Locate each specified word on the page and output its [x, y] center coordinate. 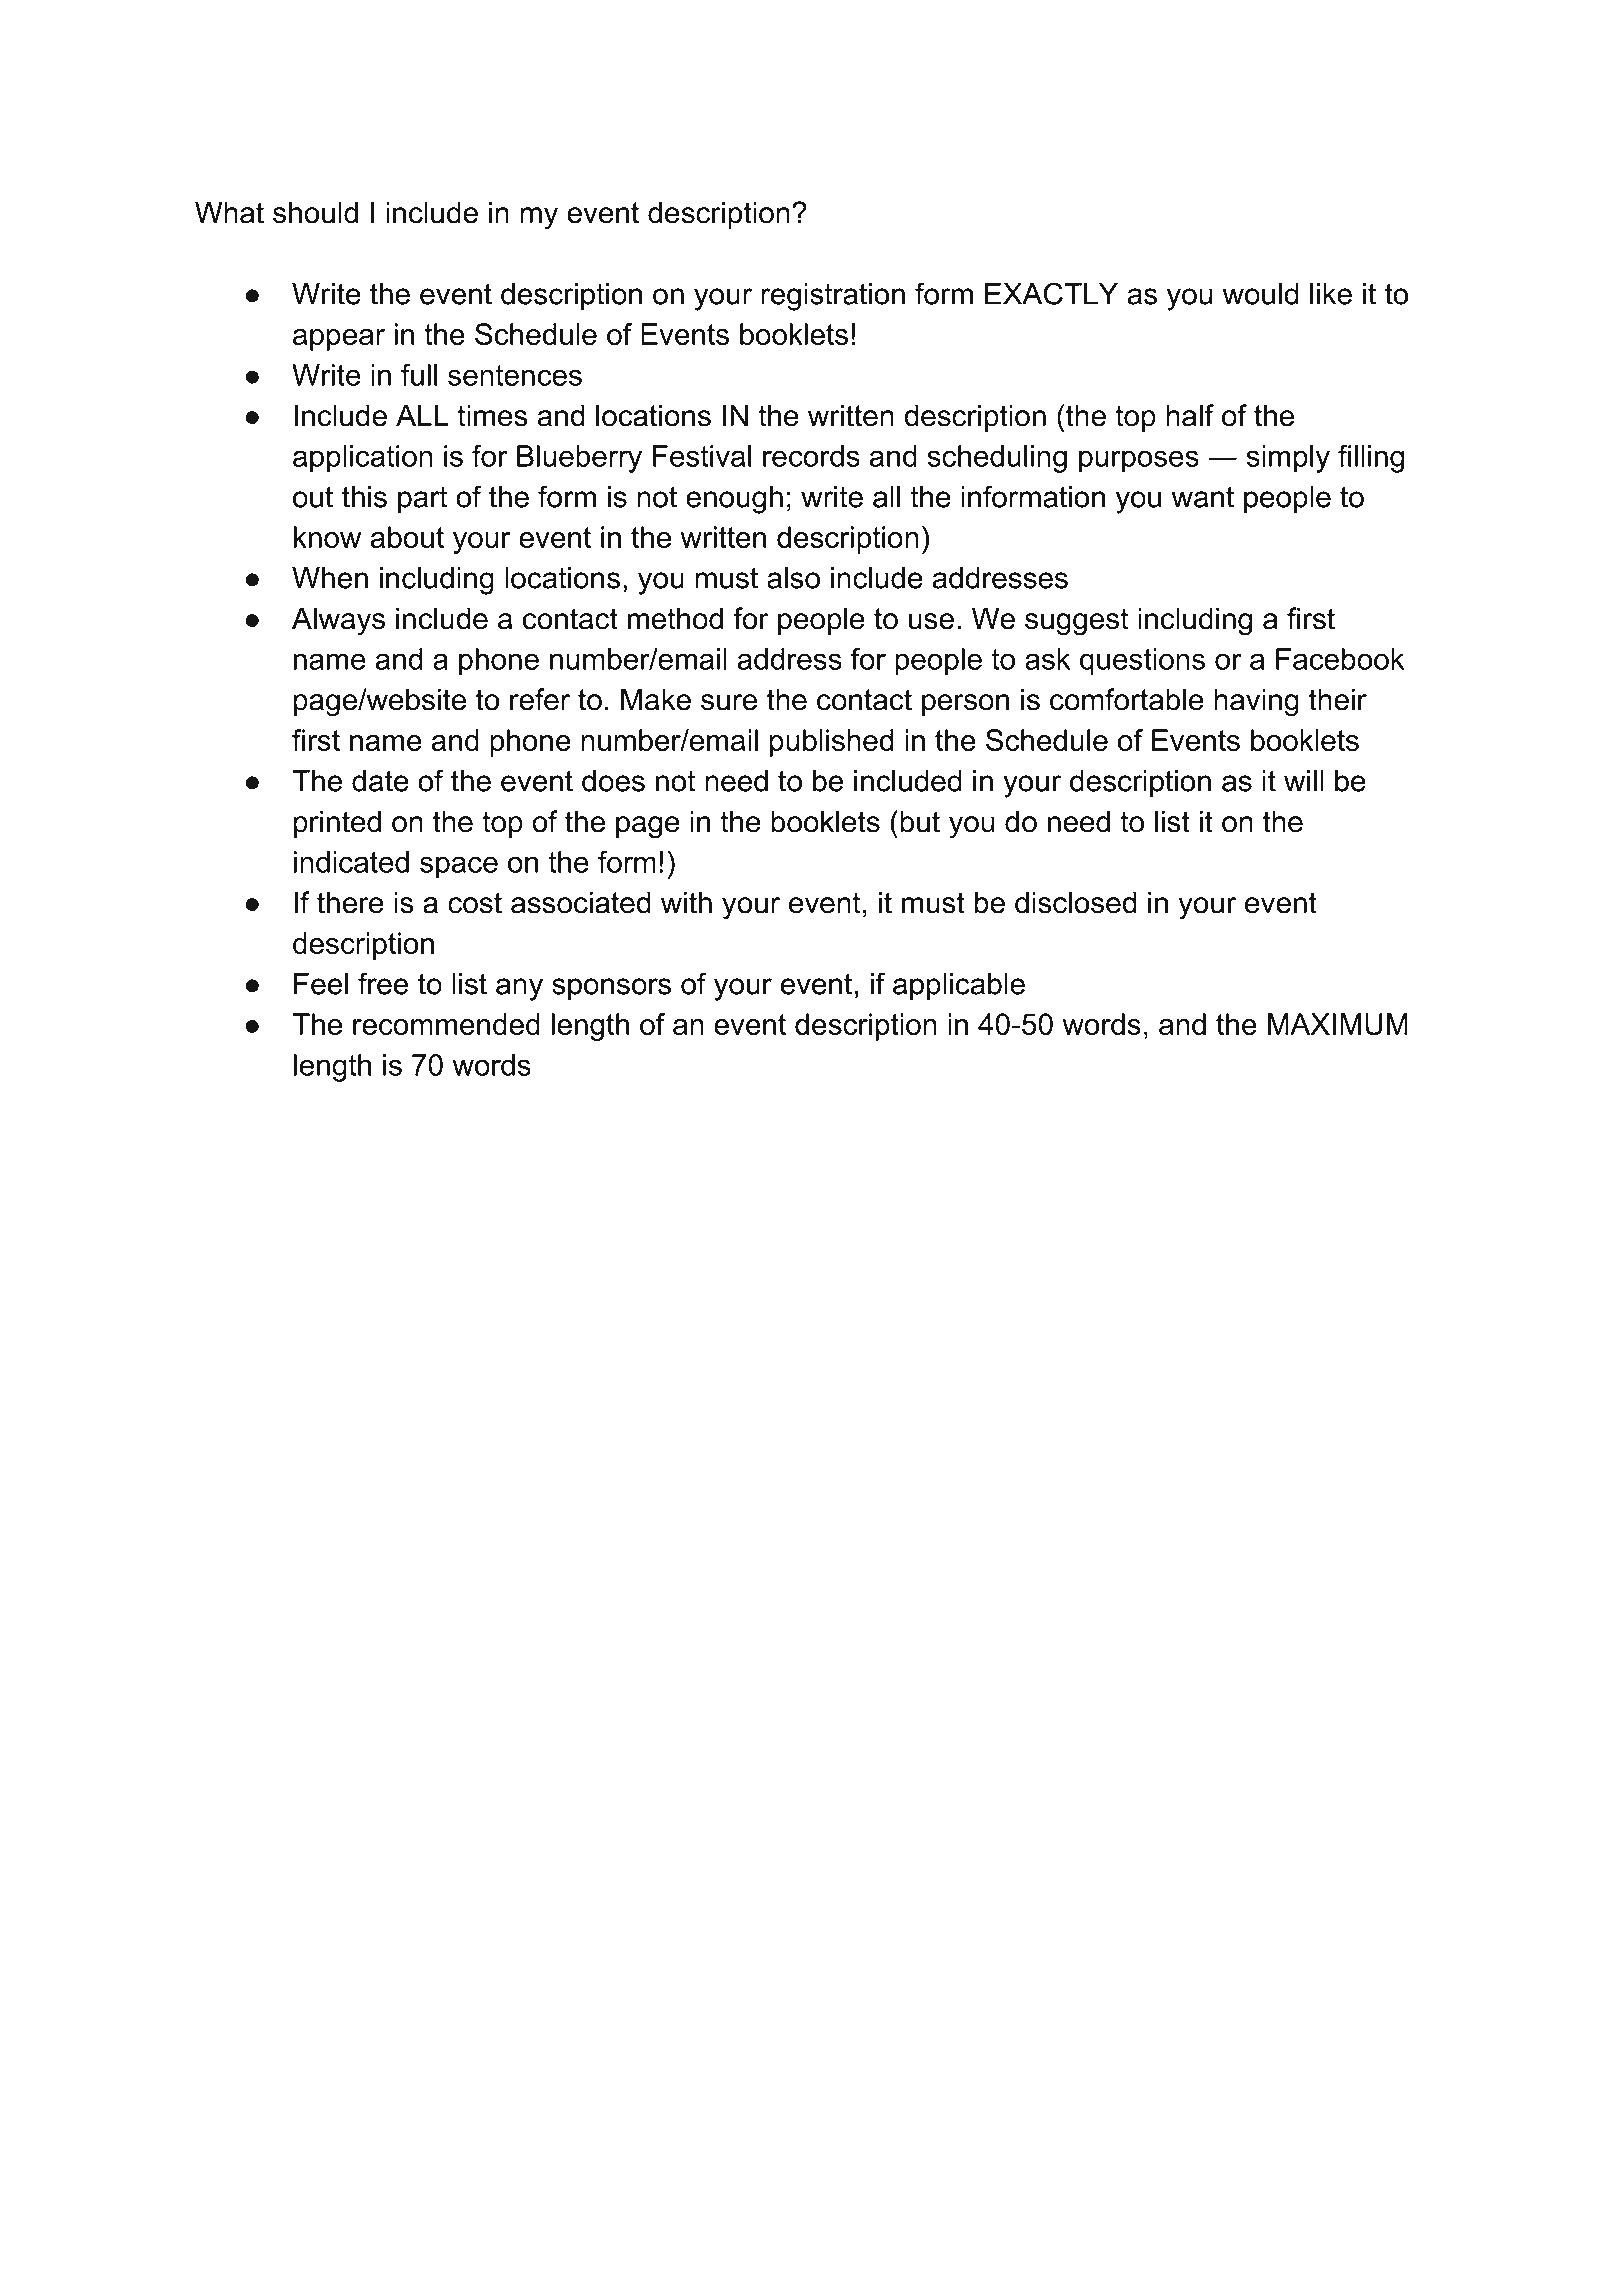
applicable [959, 987]
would [1260, 294]
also [793, 578]
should [315, 212]
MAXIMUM [1338, 1024]
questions [1142, 662]
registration [833, 297]
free [383, 983]
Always [338, 621]
